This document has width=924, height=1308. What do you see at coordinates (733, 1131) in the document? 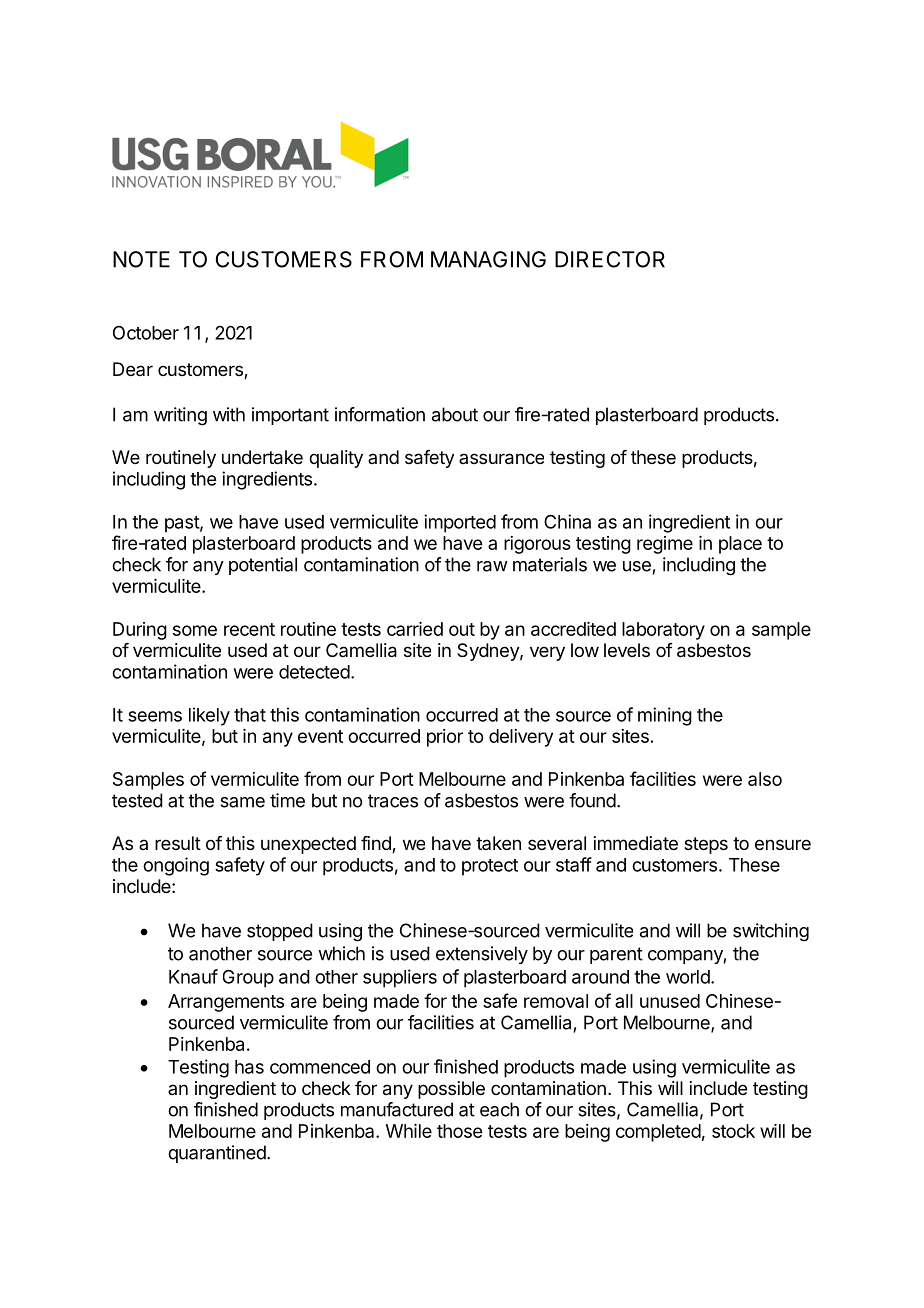
I see `stock` at bounding box center [733, 1131].
